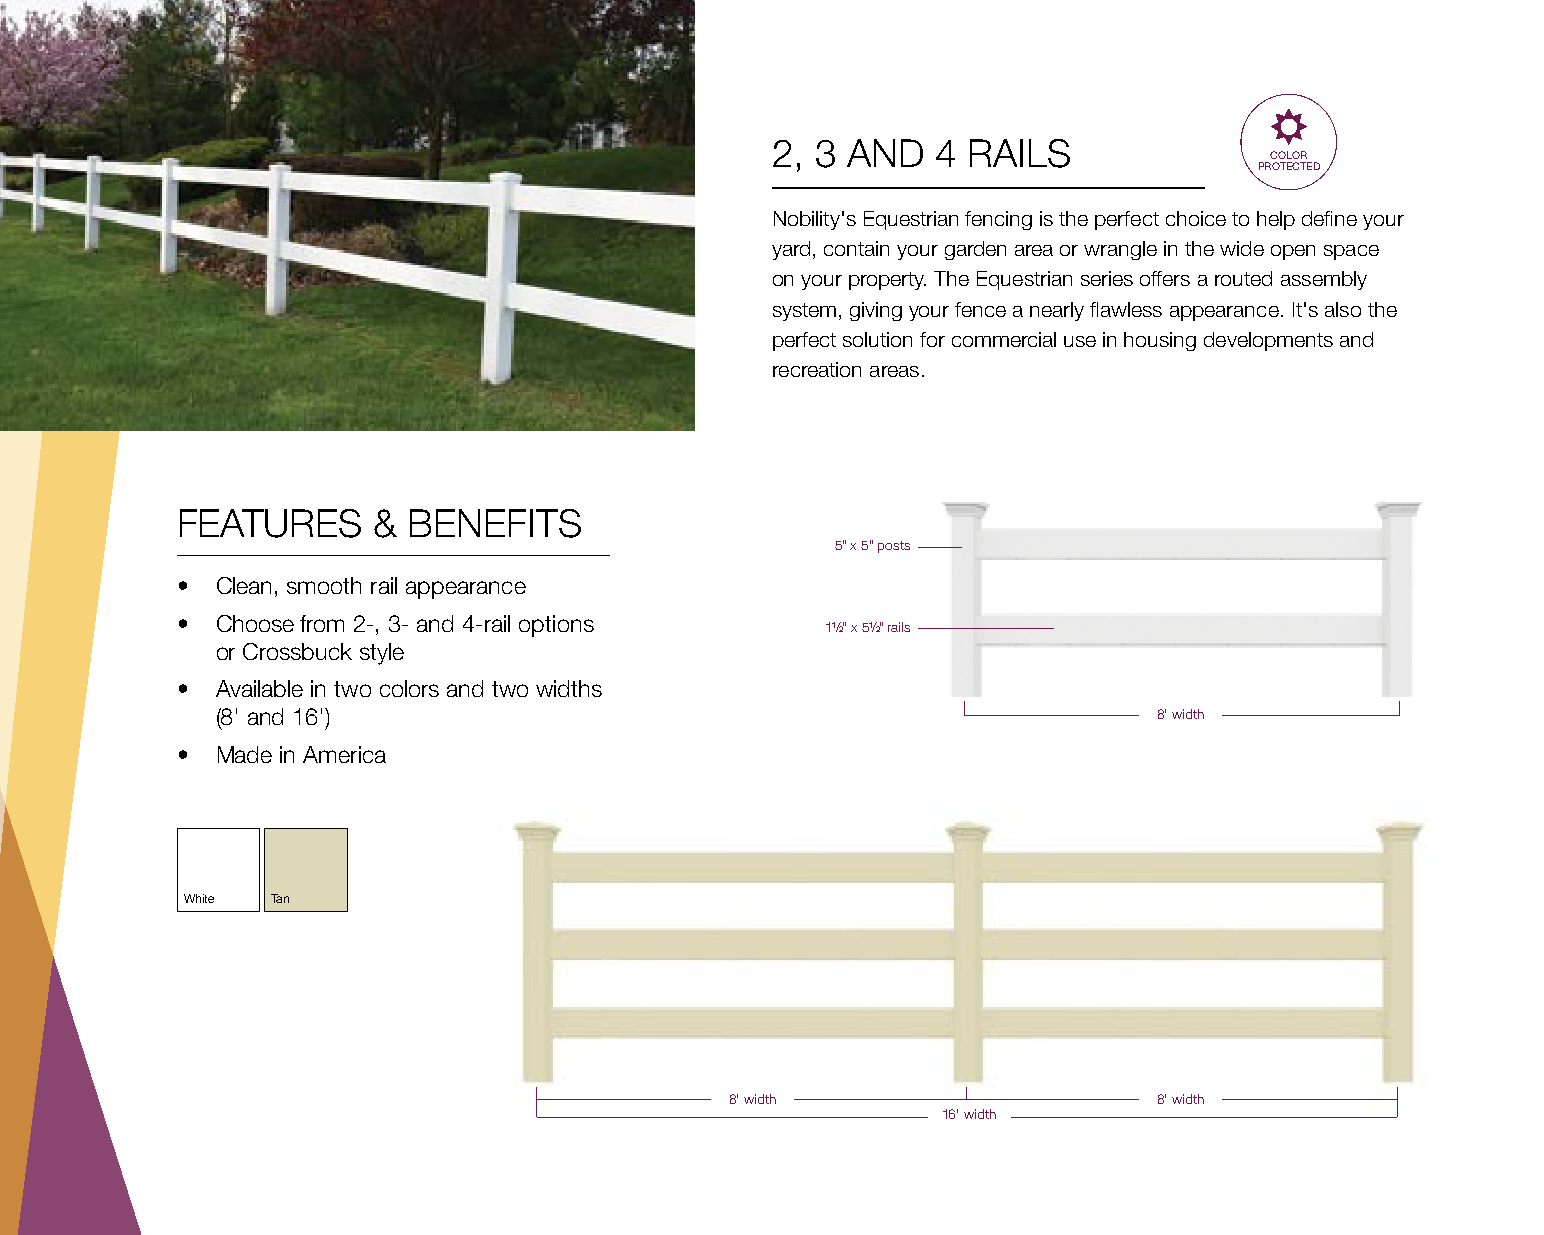 This screenshot has height=1235, width=1544. What do you see at coordinates (280, 898) in the screenshot?
I see `Tan` at bounding box center [280, 898].
